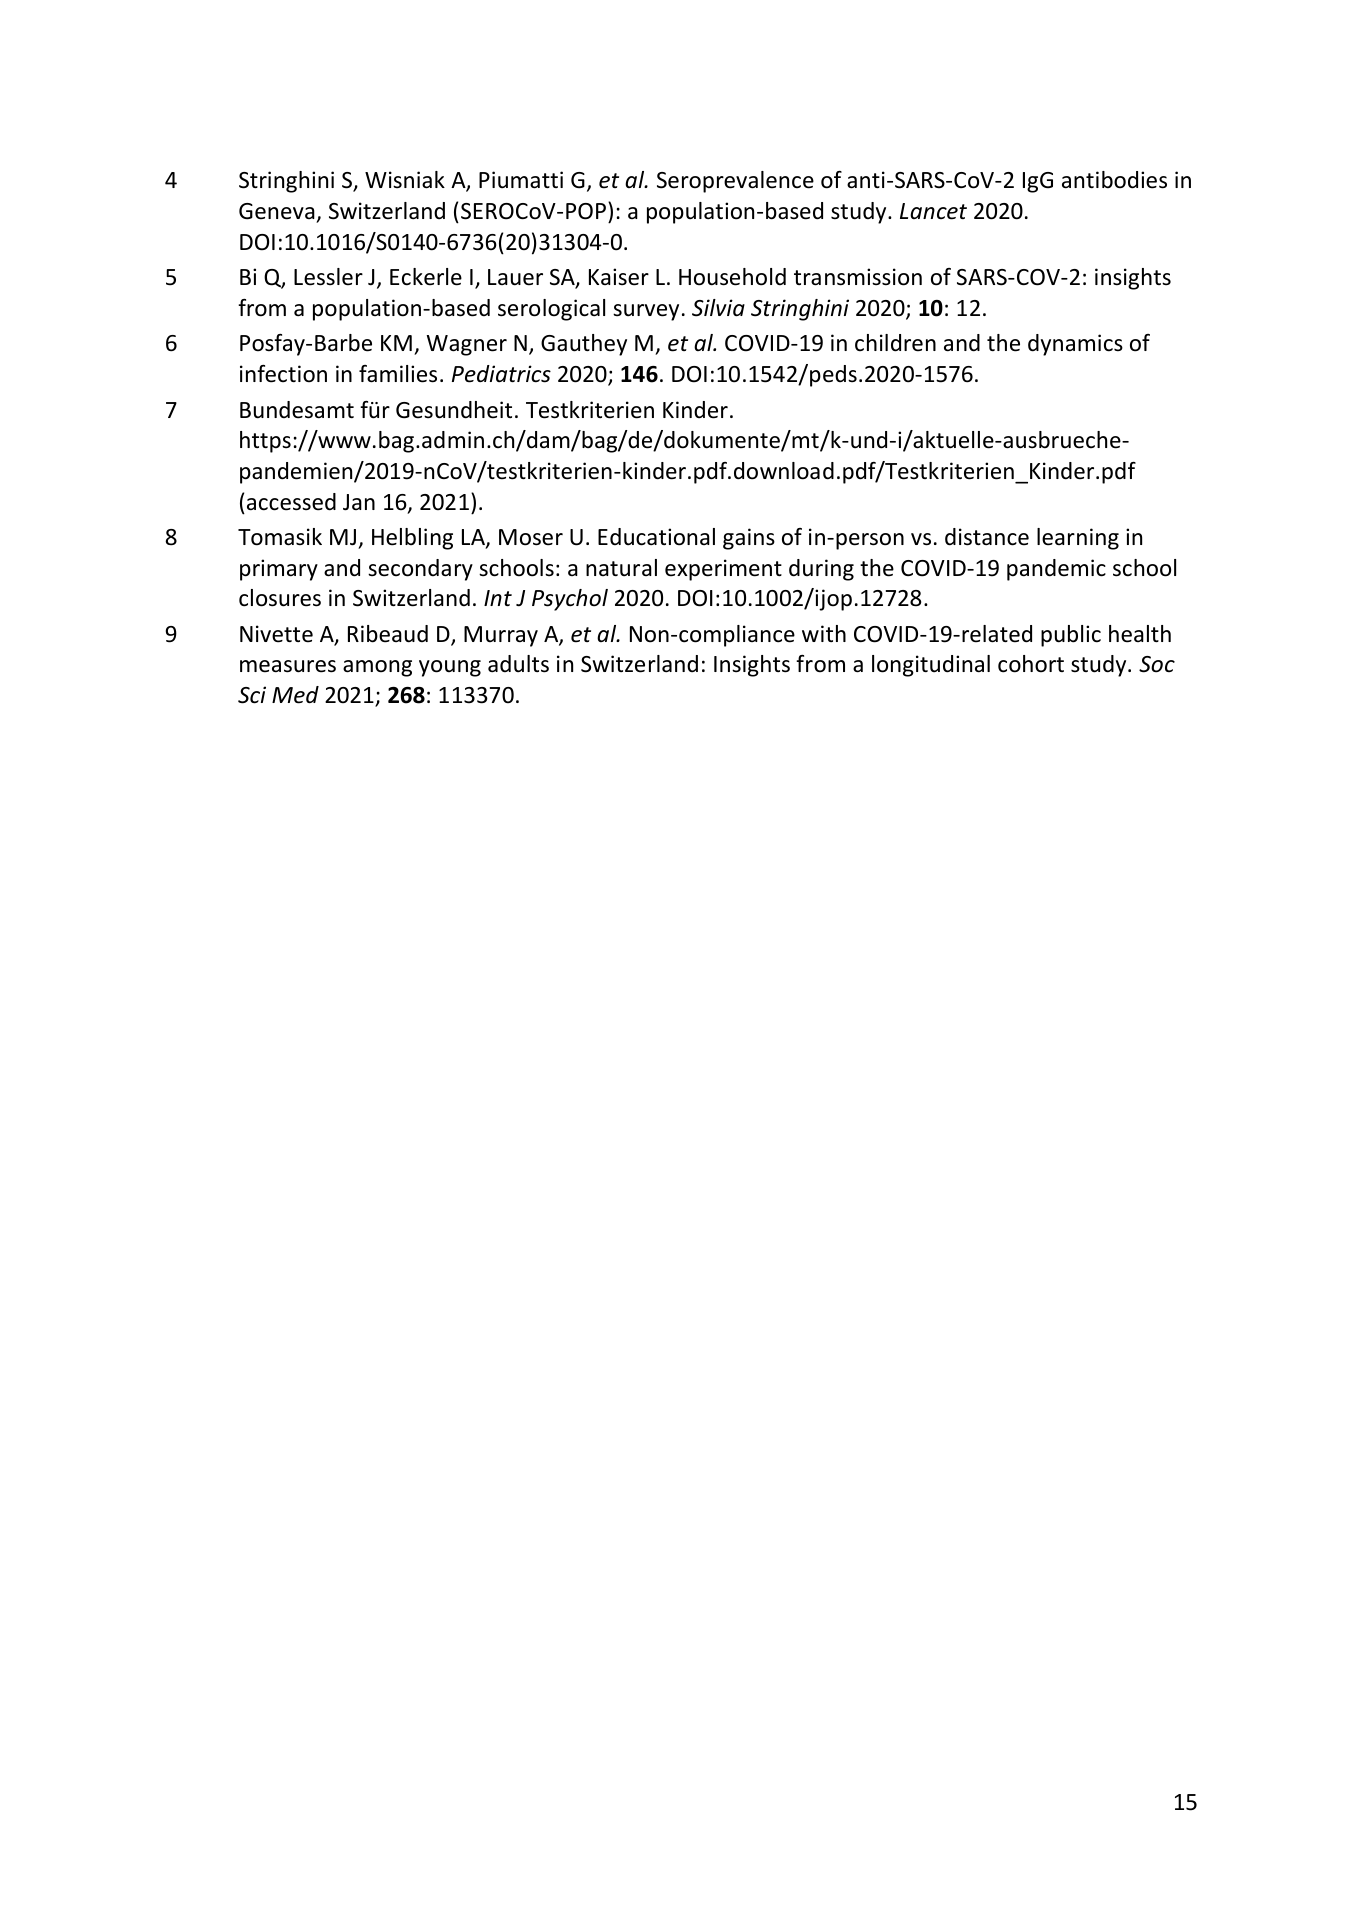 This screenshot has height=1928, width=1363. What do you see at coordinates (732, 277) in the screenshot?
I see `Household` at bounding box center [732, 277].
